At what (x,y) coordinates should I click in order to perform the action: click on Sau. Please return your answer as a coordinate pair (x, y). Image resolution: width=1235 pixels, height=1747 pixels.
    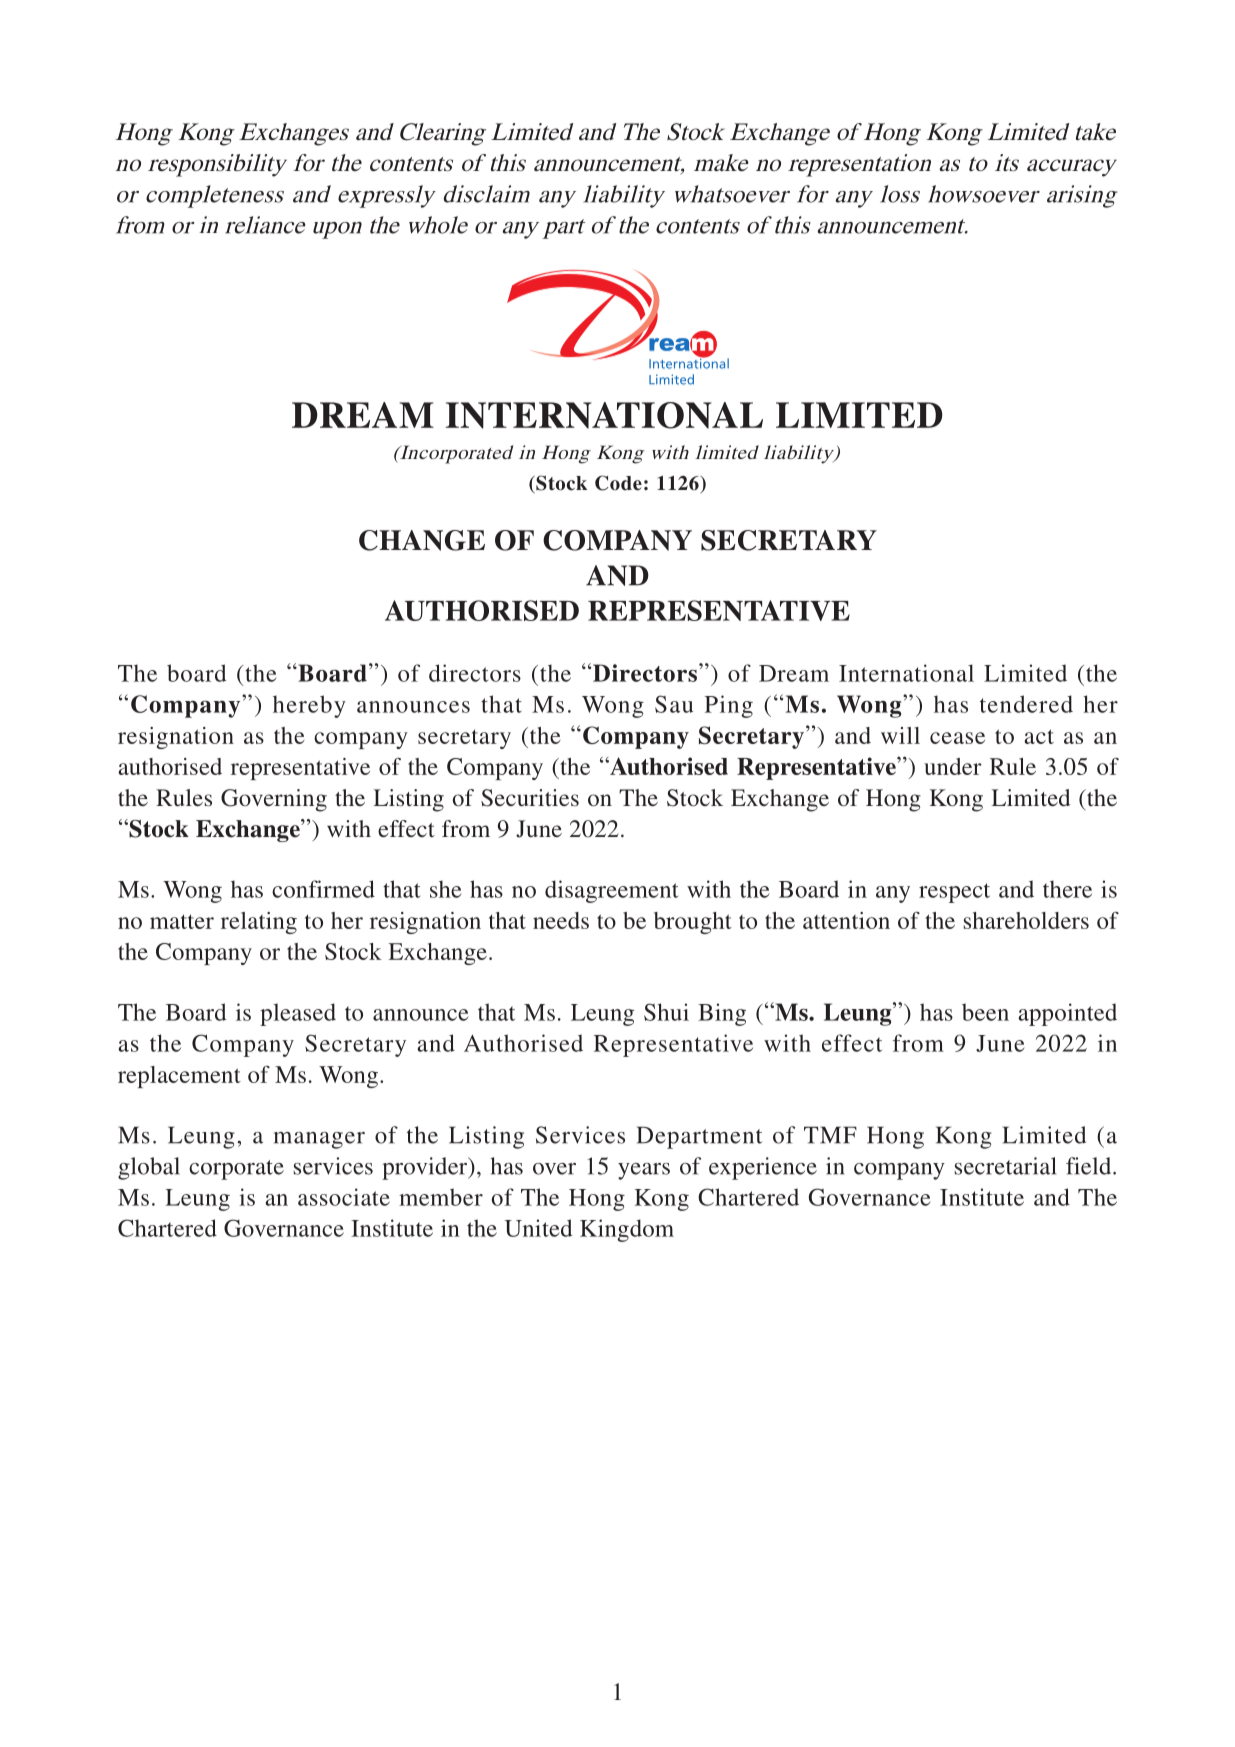
    Looking at the image, I should click on (674, 704).
